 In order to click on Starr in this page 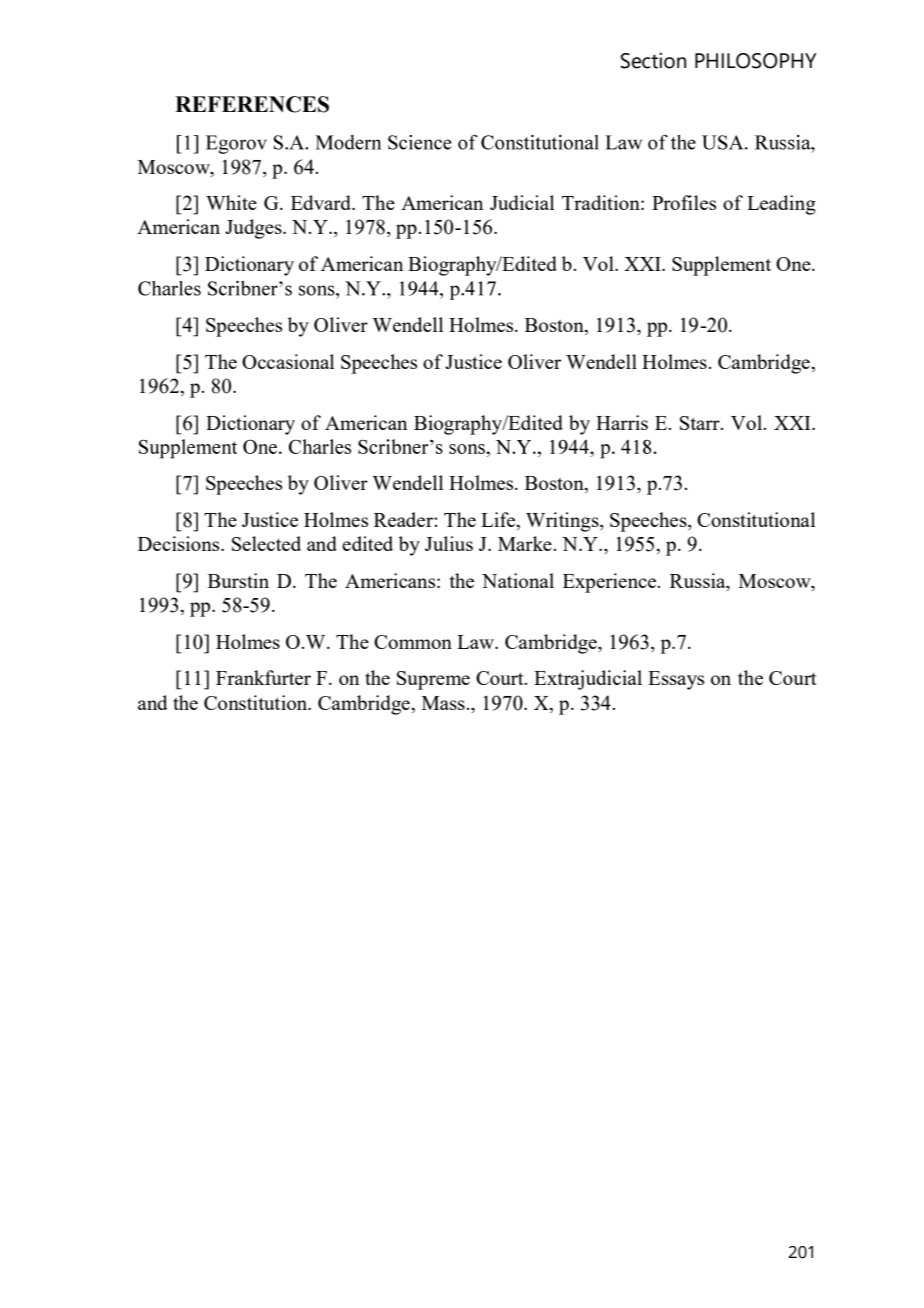, I will do `click(701, 423)`.
